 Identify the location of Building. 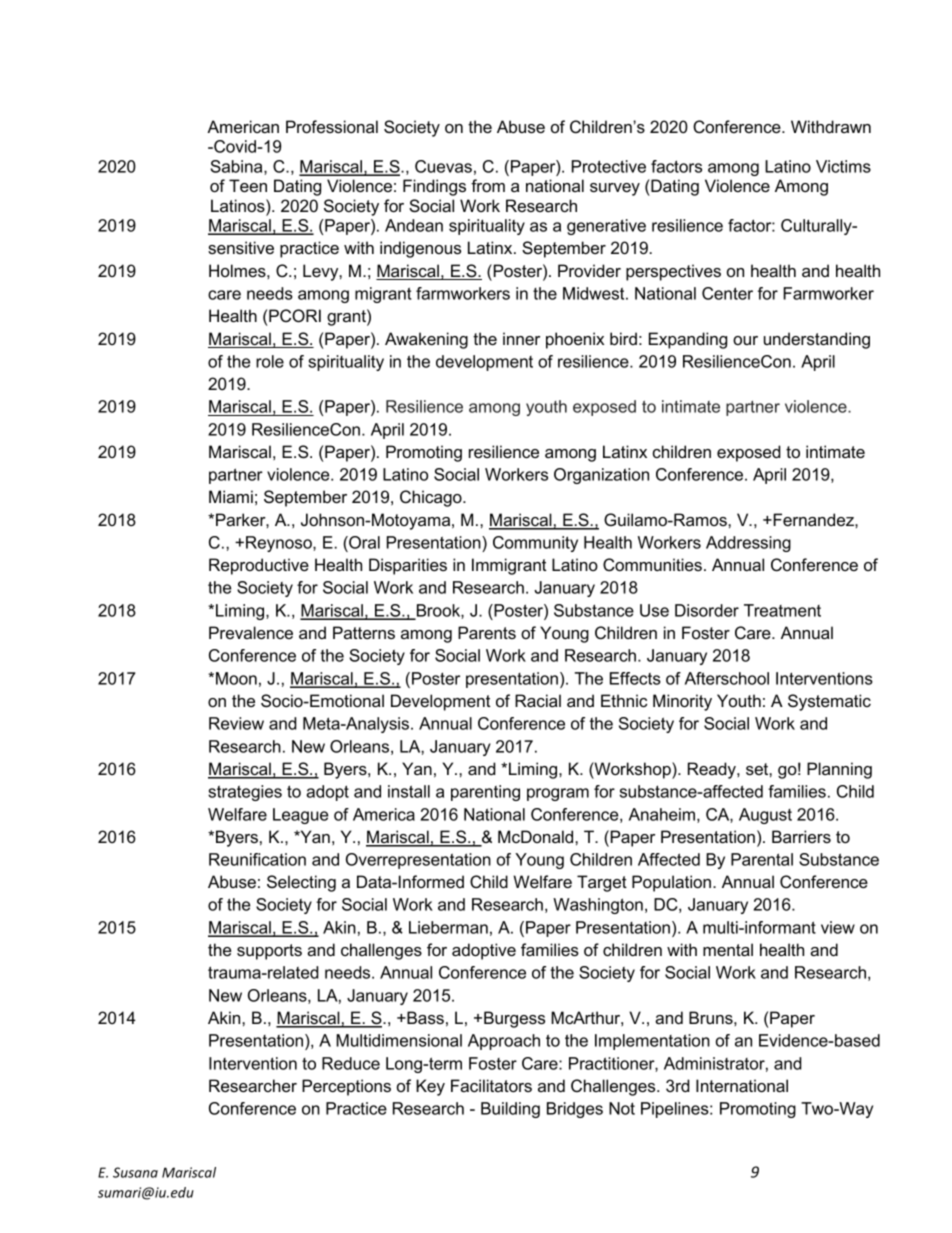
(510, 1110).
